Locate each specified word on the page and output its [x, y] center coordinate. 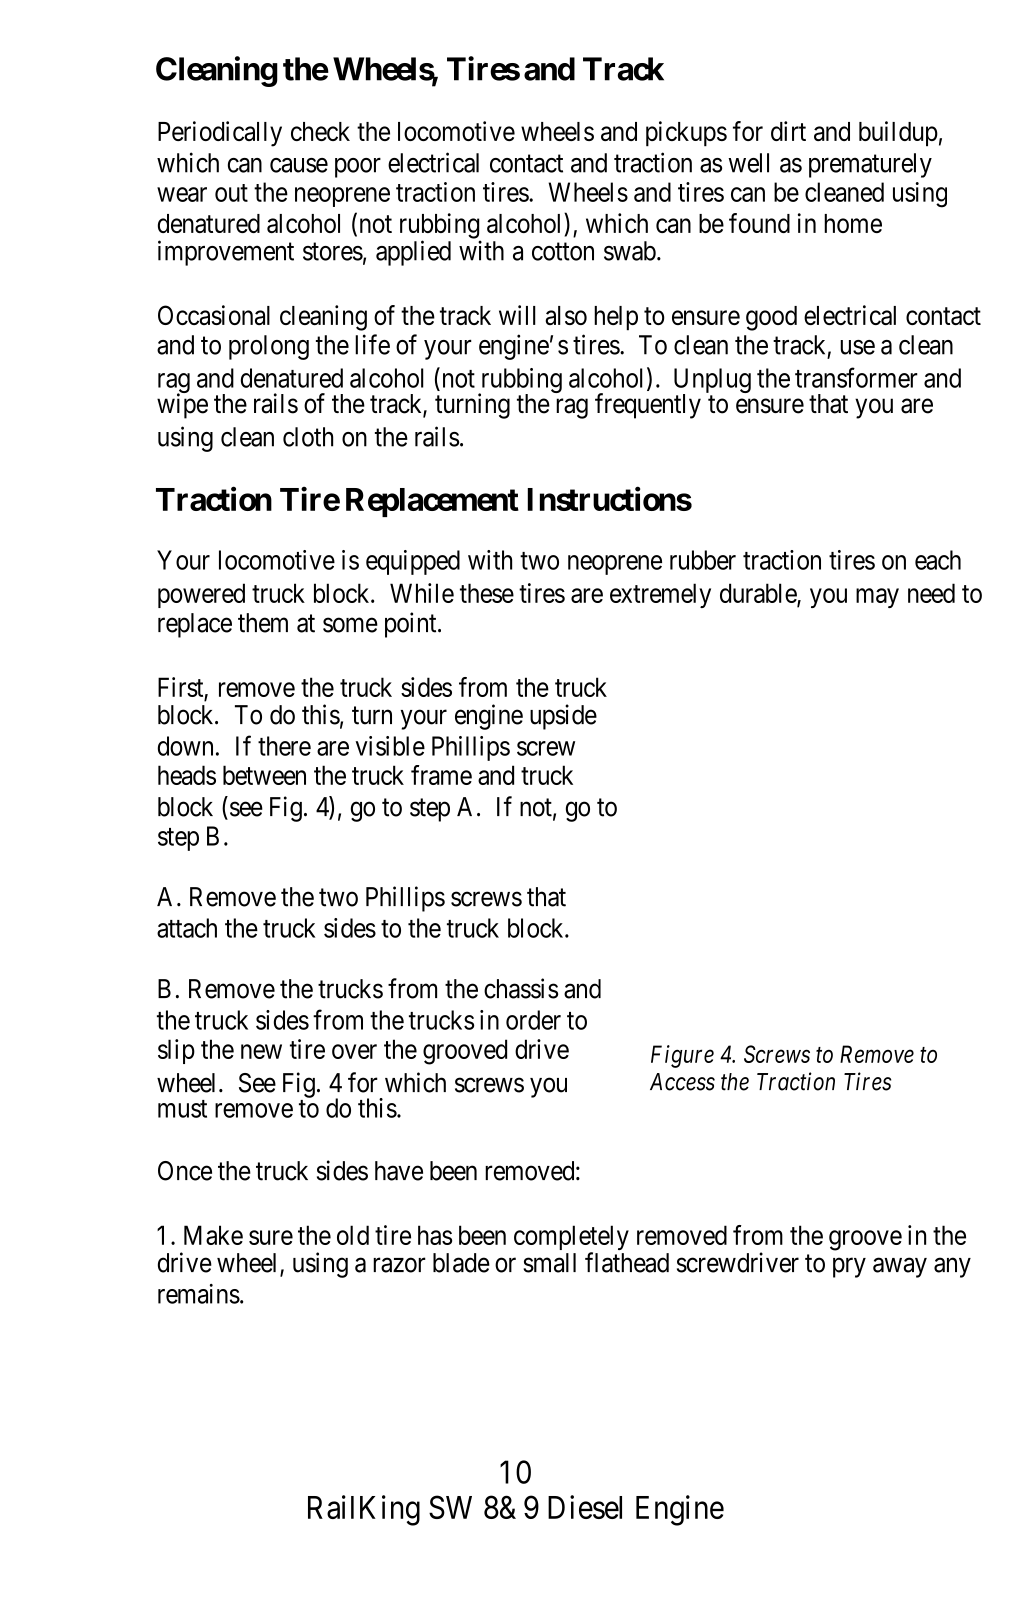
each [938, 560]
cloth [308, 437]
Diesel [585, 1507]
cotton [563, 252]
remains [199, 1294]
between [264, 775]
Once [185, 1171]
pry [849, 1268]
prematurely [870, 165]
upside [563, 717]
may [877, 598]
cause [299, 165]
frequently [648, 406]
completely [571, 1239]
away [900, 1268]
